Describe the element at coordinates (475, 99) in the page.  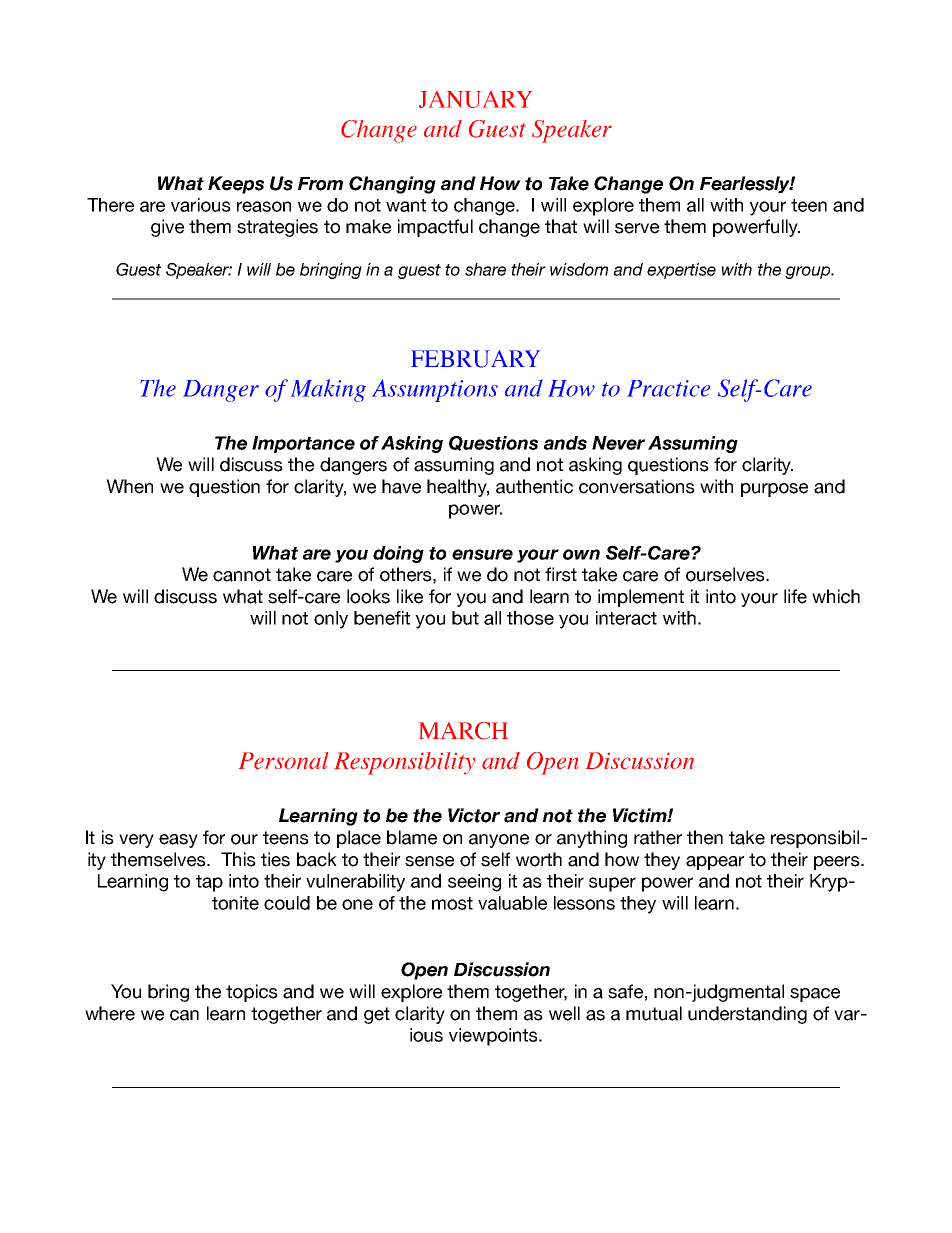
I see `JANUARY` at that location.
